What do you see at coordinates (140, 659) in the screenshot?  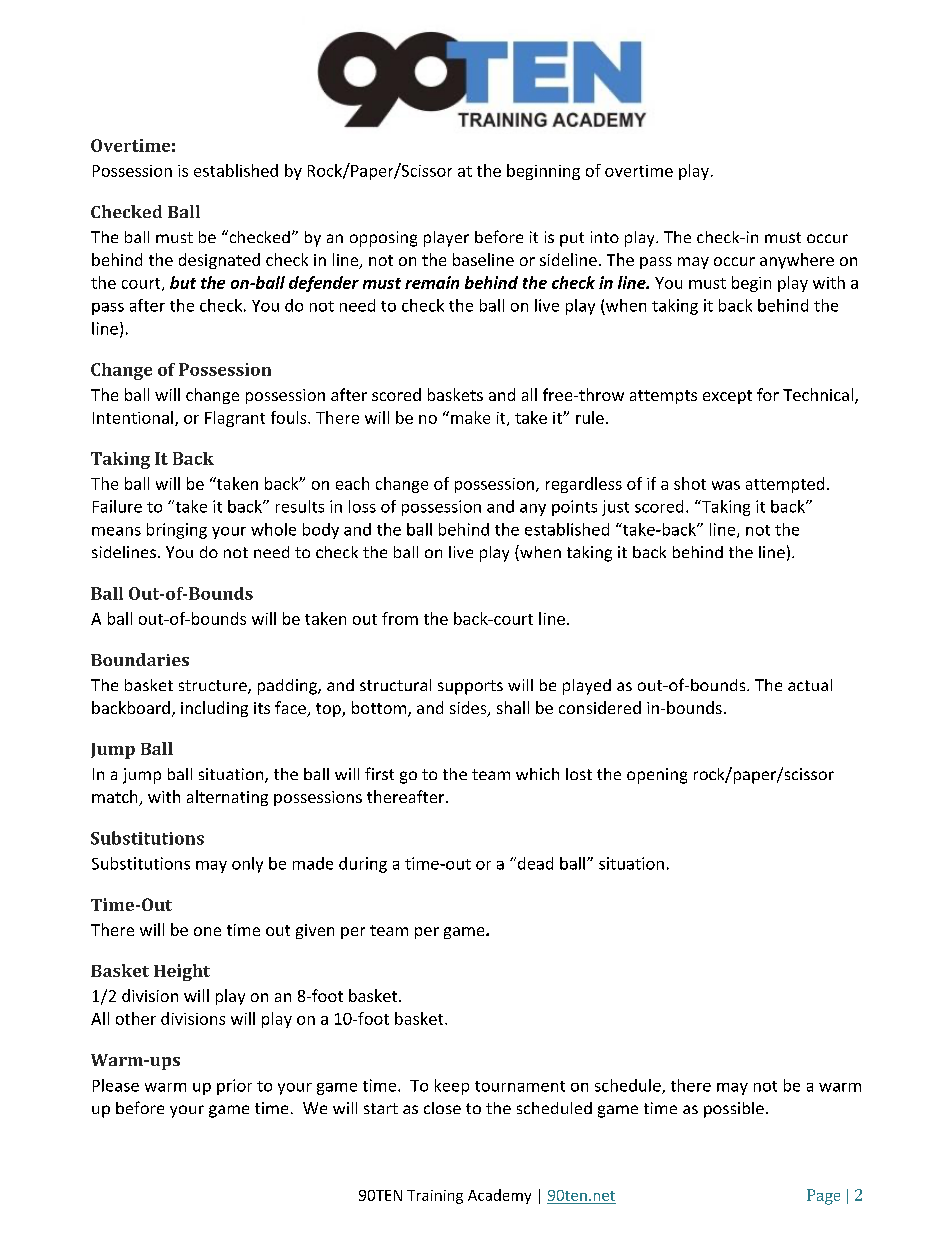 I see `Boundaries` at bounding box center [140, 659].
